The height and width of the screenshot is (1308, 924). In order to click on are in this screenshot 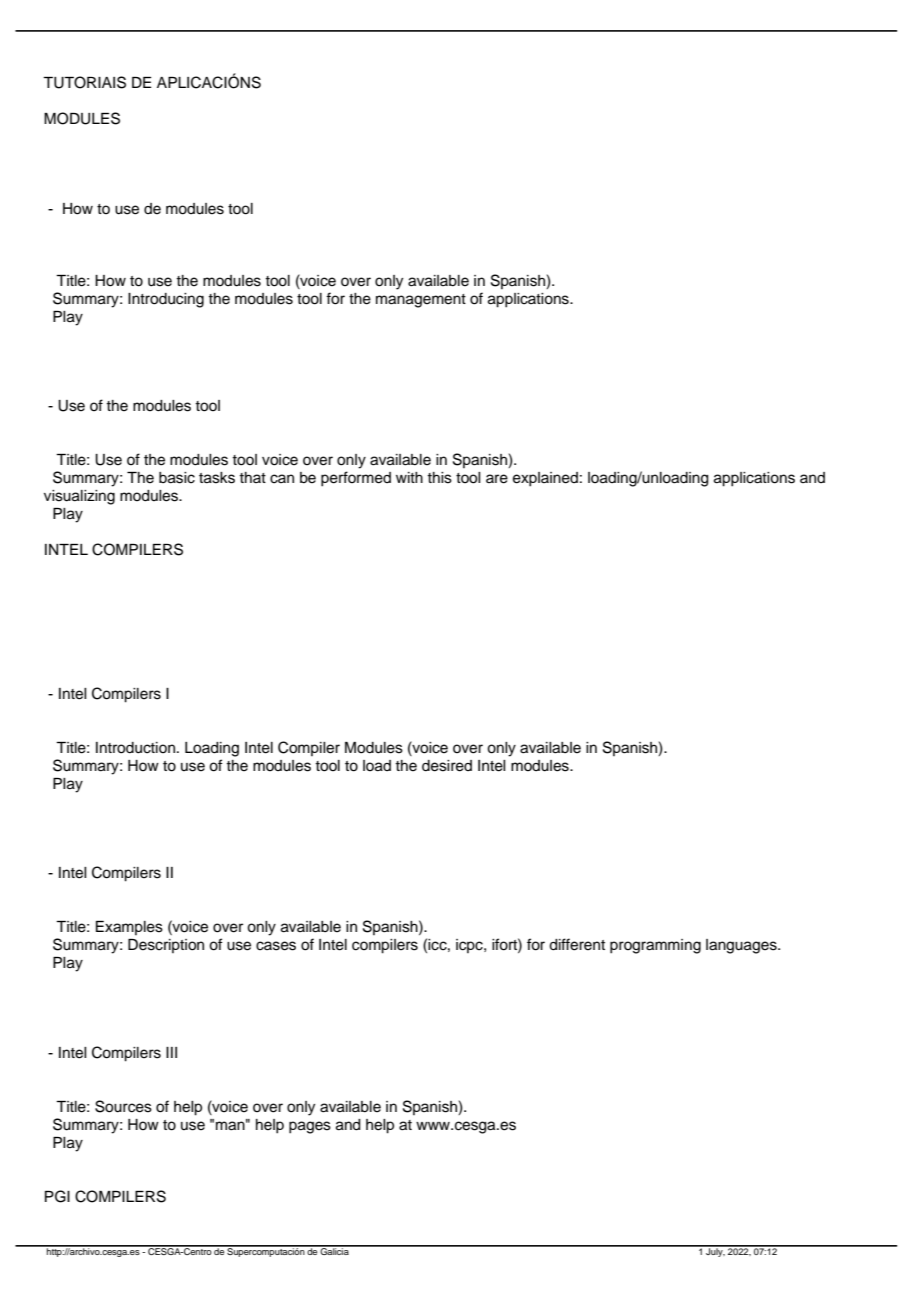, I will do `click(497, 479)`.
